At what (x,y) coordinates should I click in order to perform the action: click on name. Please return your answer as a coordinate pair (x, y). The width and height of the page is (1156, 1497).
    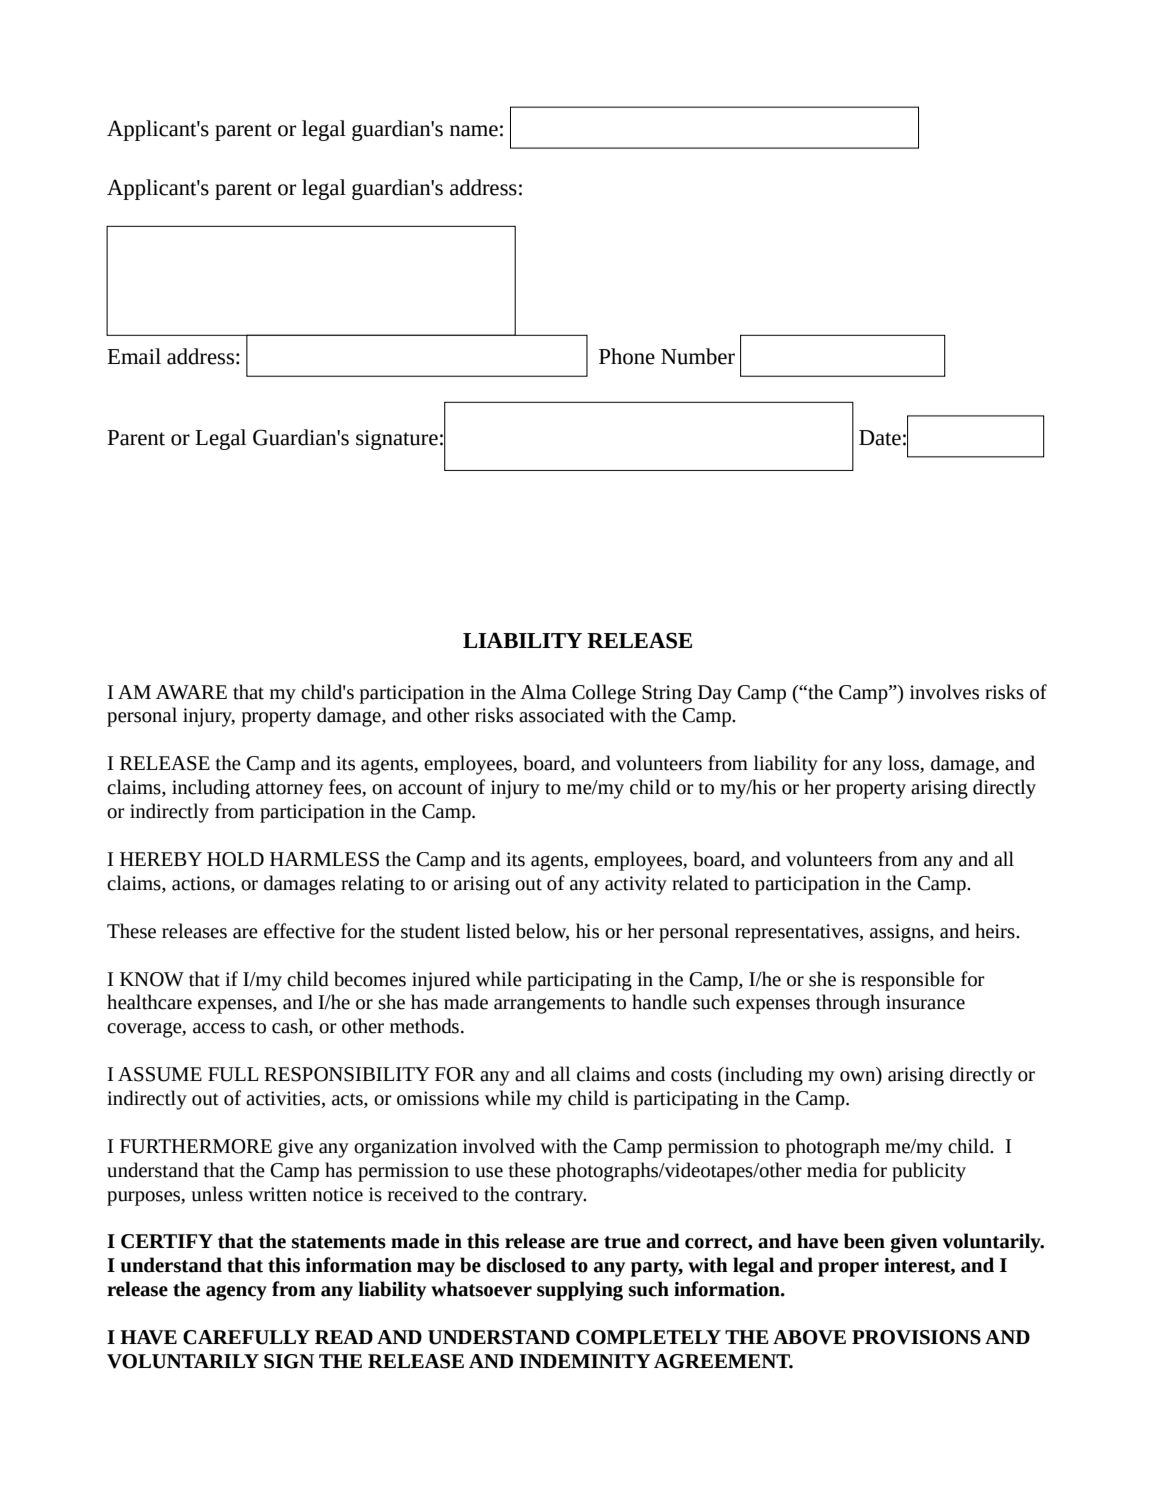
    Looking at the image, I should click on (474, 131).
